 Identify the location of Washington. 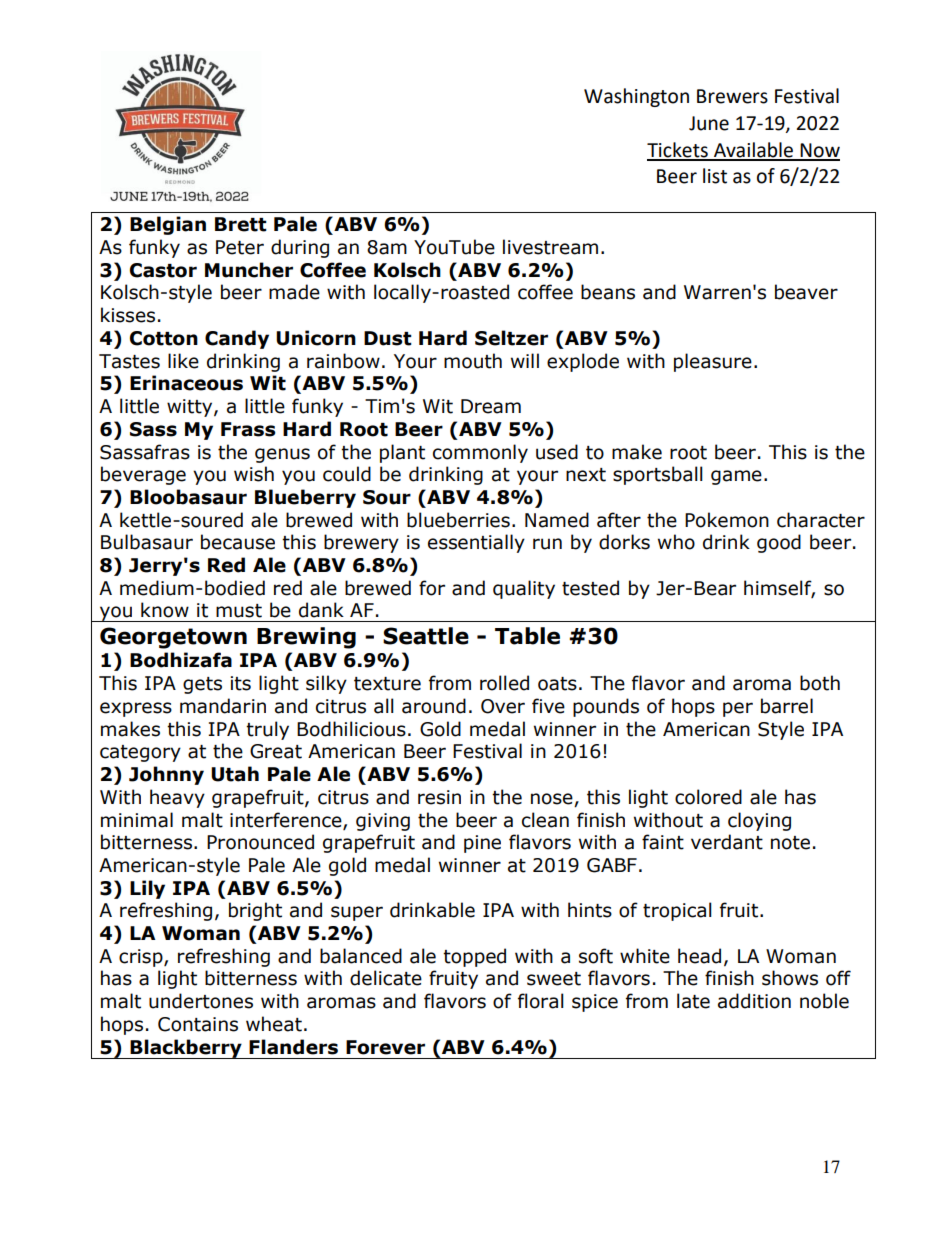
(636, 97).
